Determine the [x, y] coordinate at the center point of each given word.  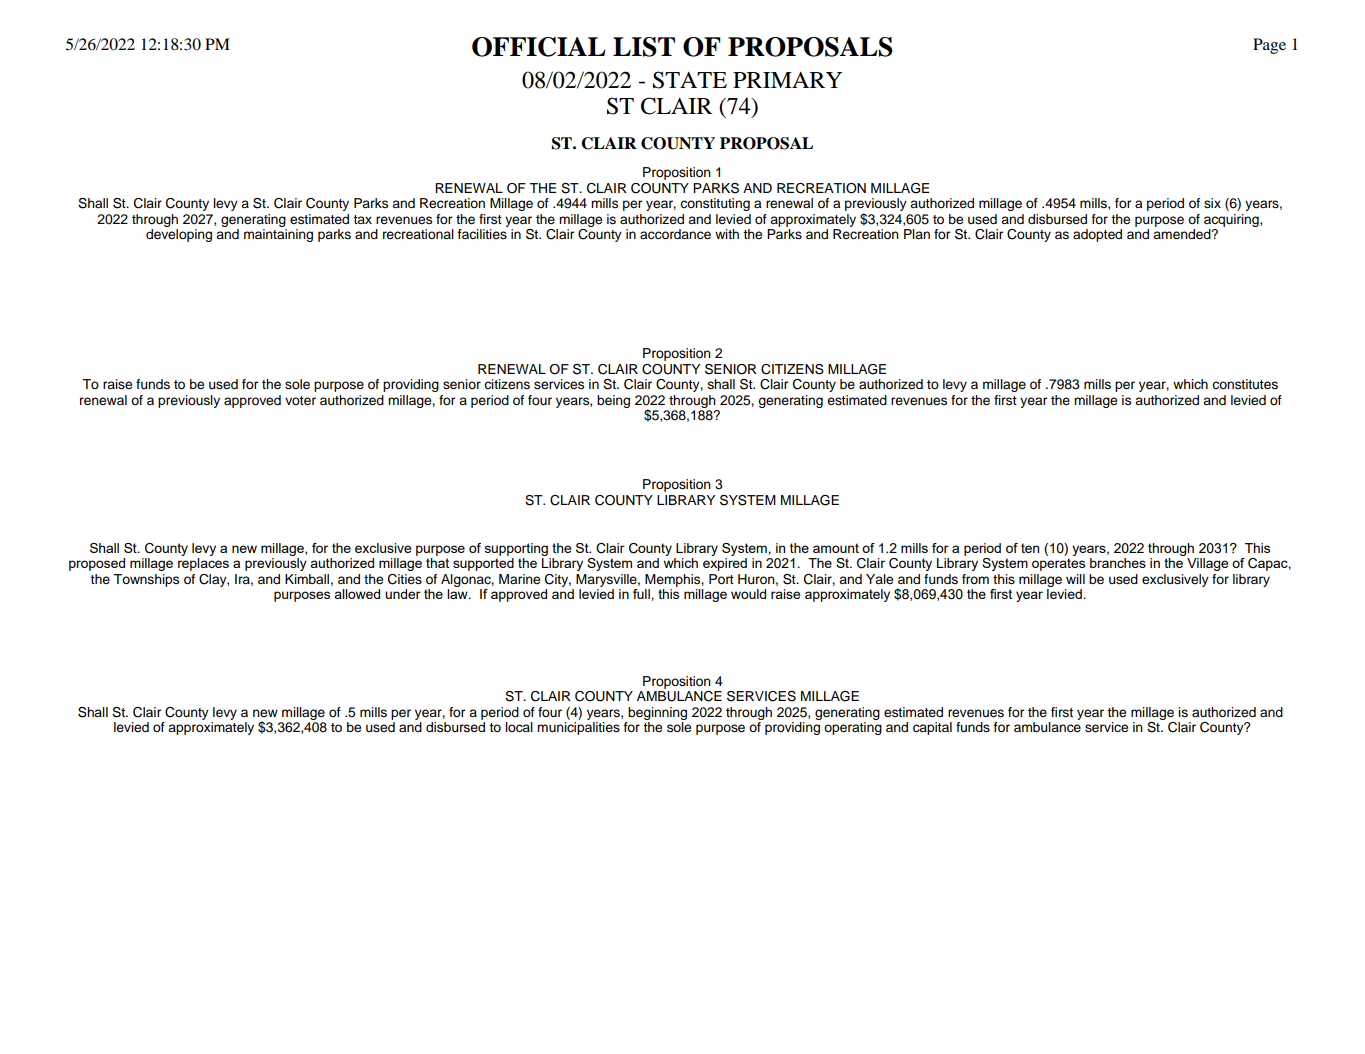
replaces [203, 564]
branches [1118, 563]
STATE [690, 80]
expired [725, 564]
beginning [657, 713]
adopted [1097, 235]
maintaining [278, 235]
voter [300, 401]
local [519, 727]
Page [1269, 46]
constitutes [1245, 384]
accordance [675, 234]
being [613, 401]
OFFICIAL [539, 47]
